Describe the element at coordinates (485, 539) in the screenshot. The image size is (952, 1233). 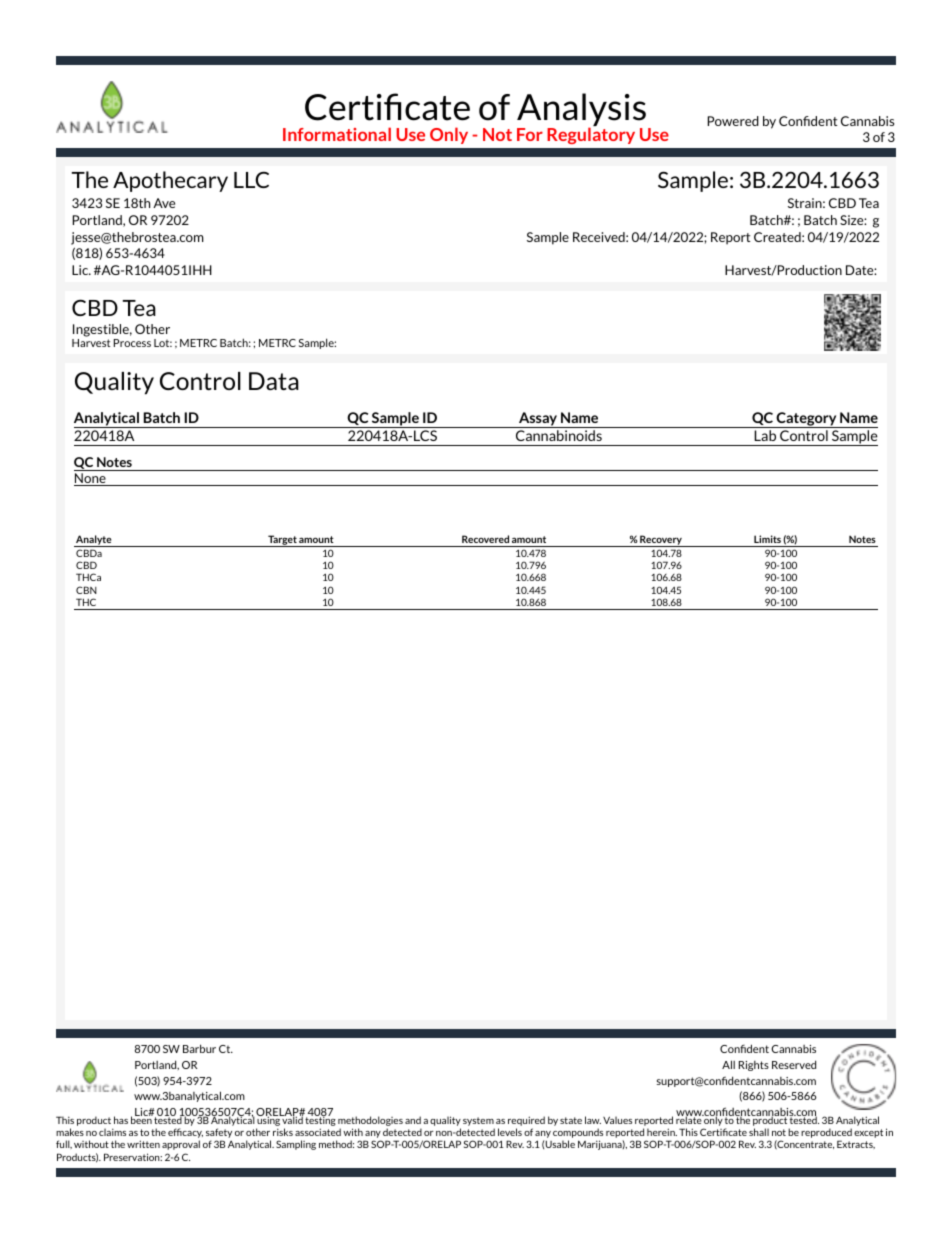
I see `Recovered` at that location.
